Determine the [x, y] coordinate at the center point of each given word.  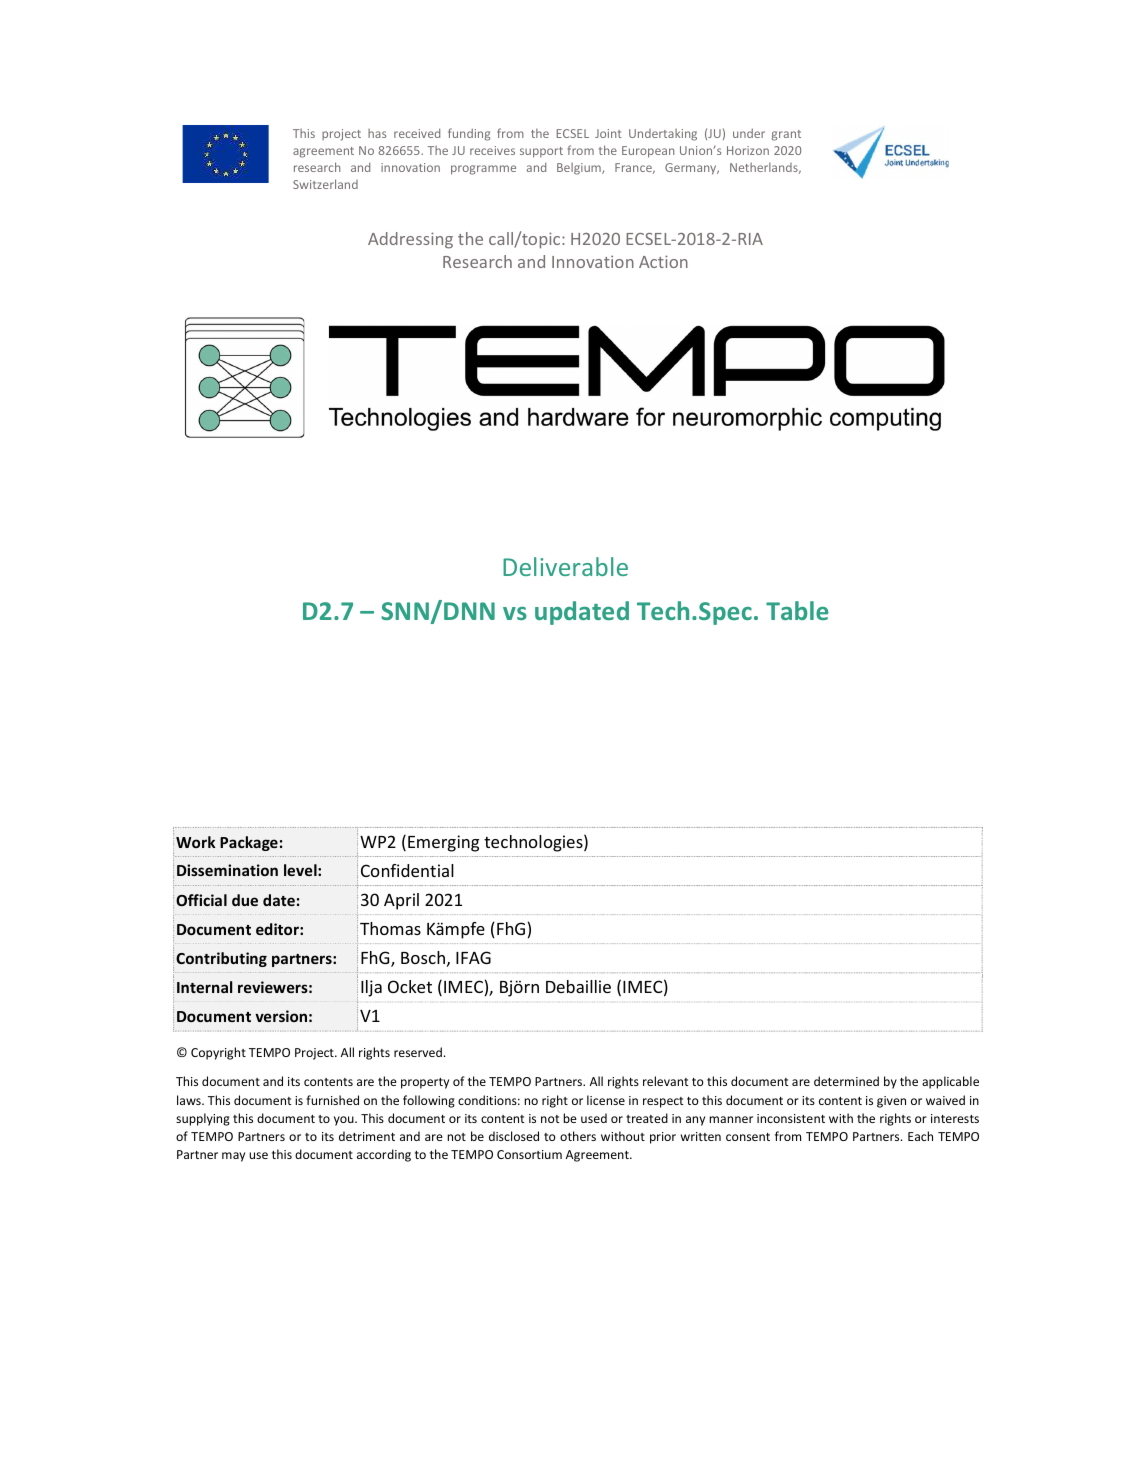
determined [846, 1081]
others [578, 1136]
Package [249, 843]
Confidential [407, 870]
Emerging [443, 843]
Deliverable [565, 566]
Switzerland [325, 184]
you [345, 1121]
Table [797, 610]
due [245, 900]
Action [663, 261]
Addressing [410, 240]
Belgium [580, 169]
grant [786, 135]
